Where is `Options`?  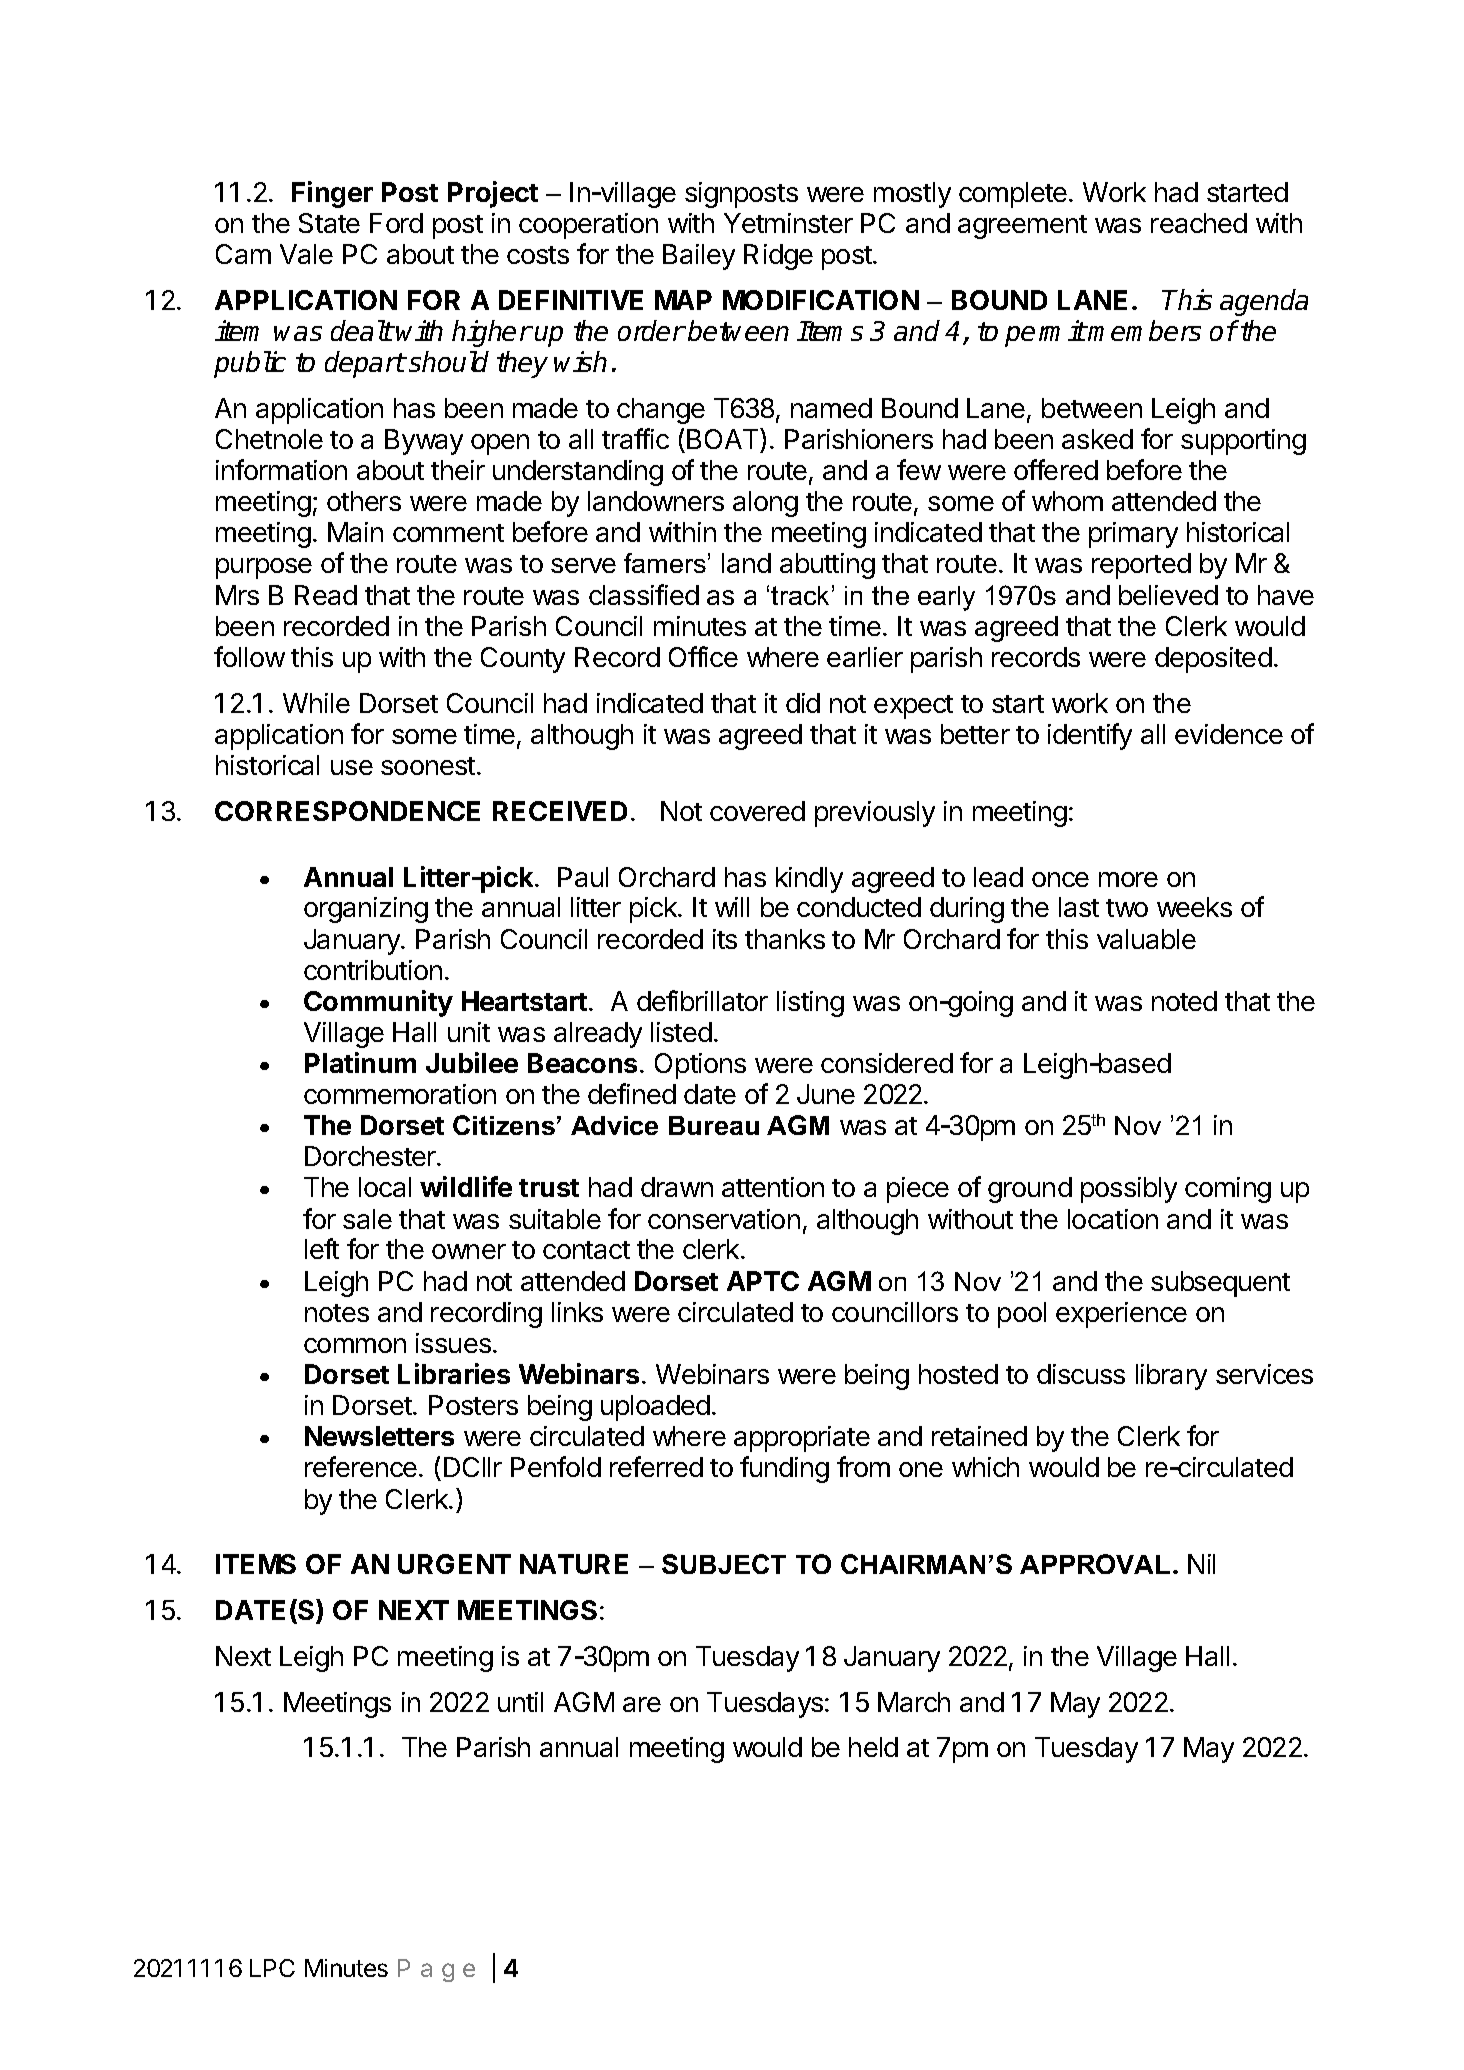
Options is located at coordinates (700, 1066).
